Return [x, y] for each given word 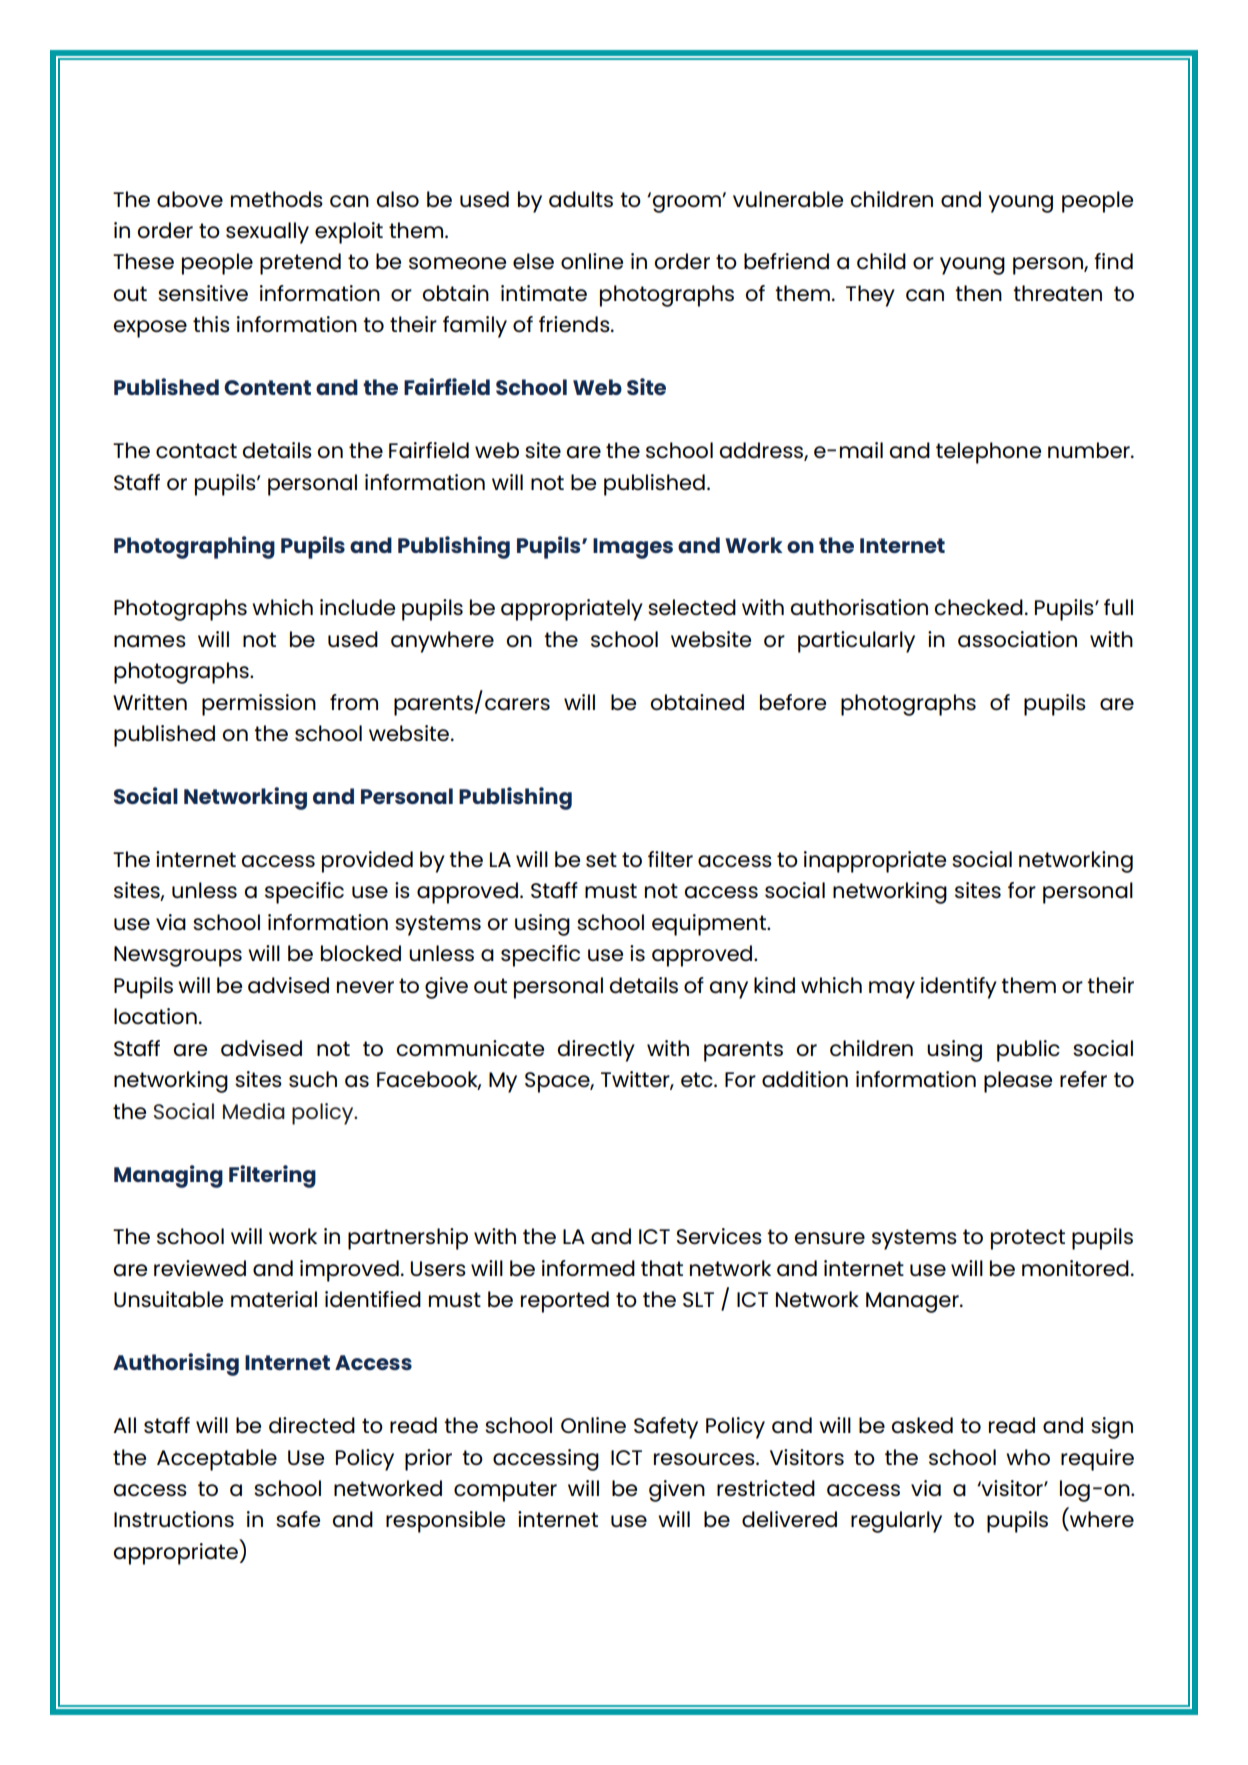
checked [978, 607]
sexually [267, 233]
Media [254, 1111]
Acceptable [217, 1460]
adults [581, 199]
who [1028, 1457]
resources [705, 1459]
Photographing [194, 547]
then [978, 293]
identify [959, 988]
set [601, 859]
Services [719, 1236]
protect [1028, 1239]
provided [367, 862]
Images [633, 548]
